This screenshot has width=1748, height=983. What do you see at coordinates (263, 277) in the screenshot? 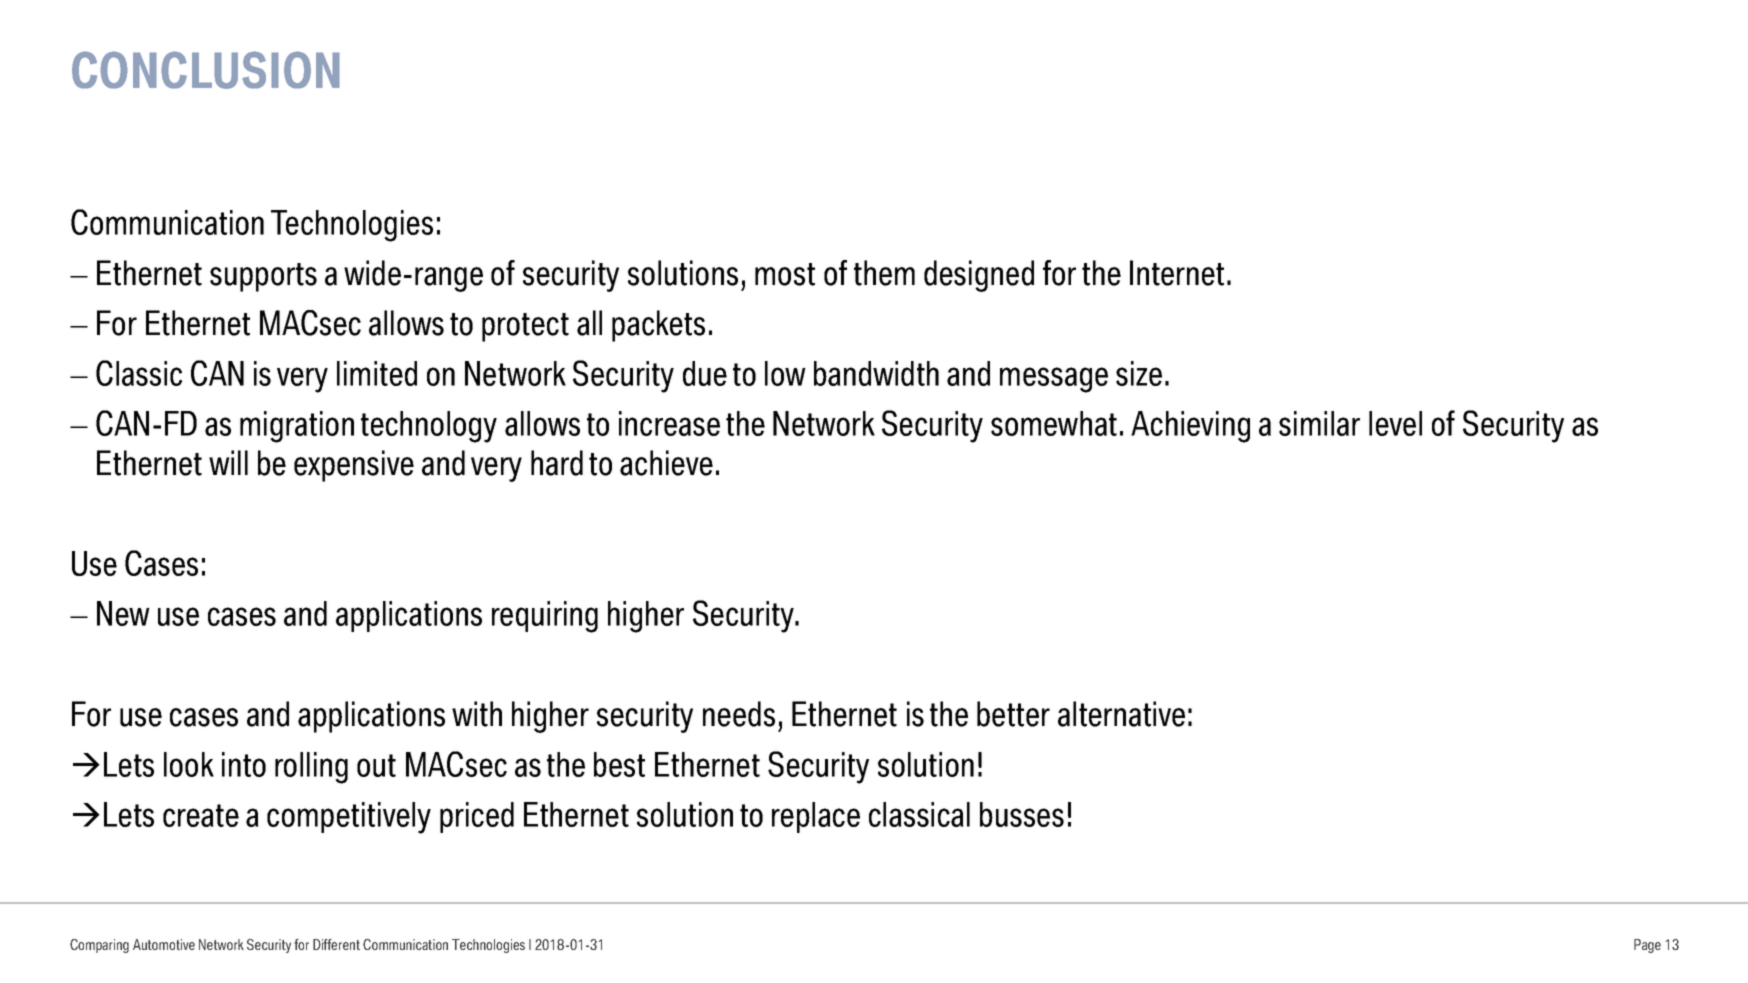
I see `supports` at bounding box center [263, 277].
